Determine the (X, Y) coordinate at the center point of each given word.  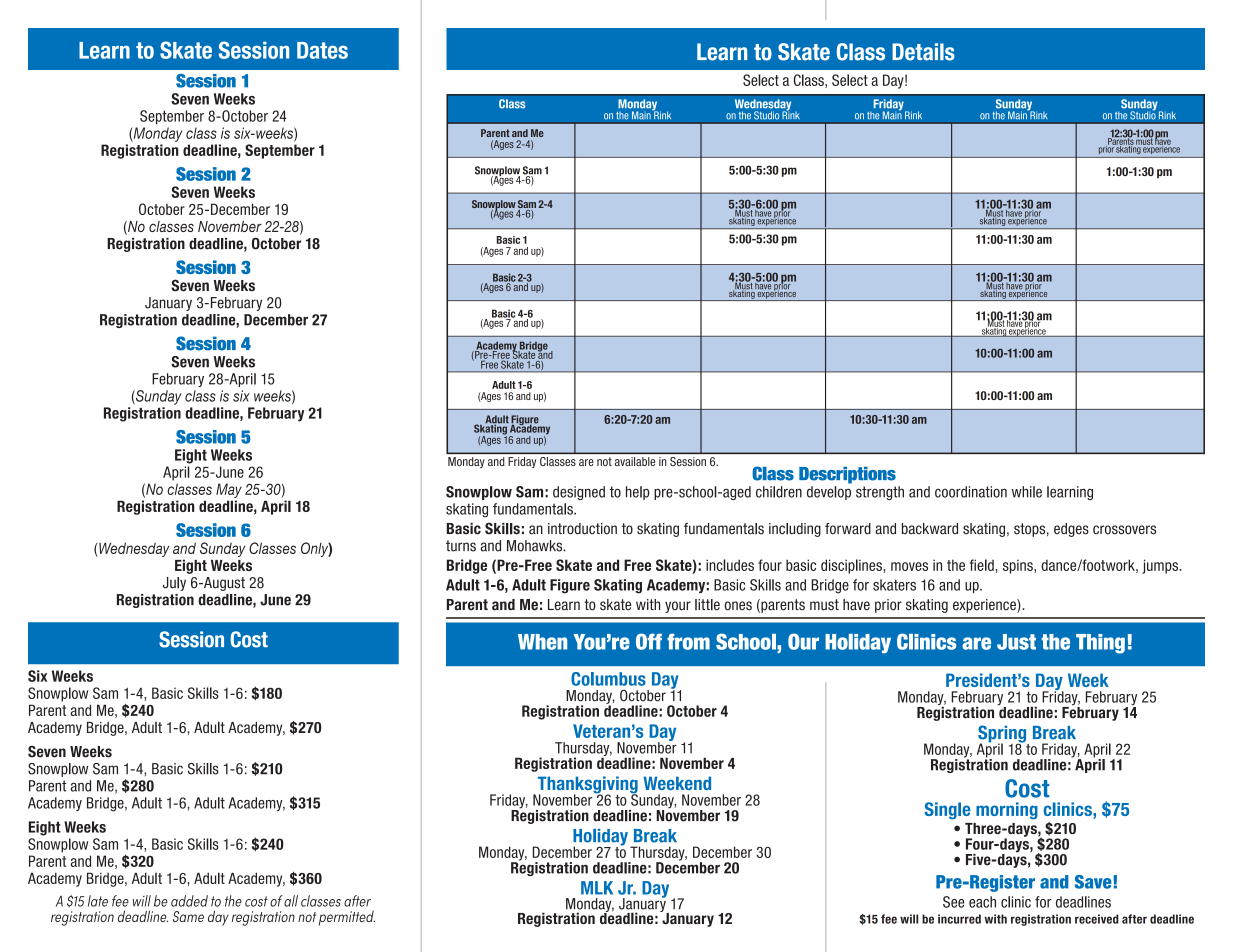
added (189, 901)
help (638, 493)
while (1027, 492)
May (229, 490)
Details (923, 52)
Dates (322, 50)
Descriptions (847, 475)
